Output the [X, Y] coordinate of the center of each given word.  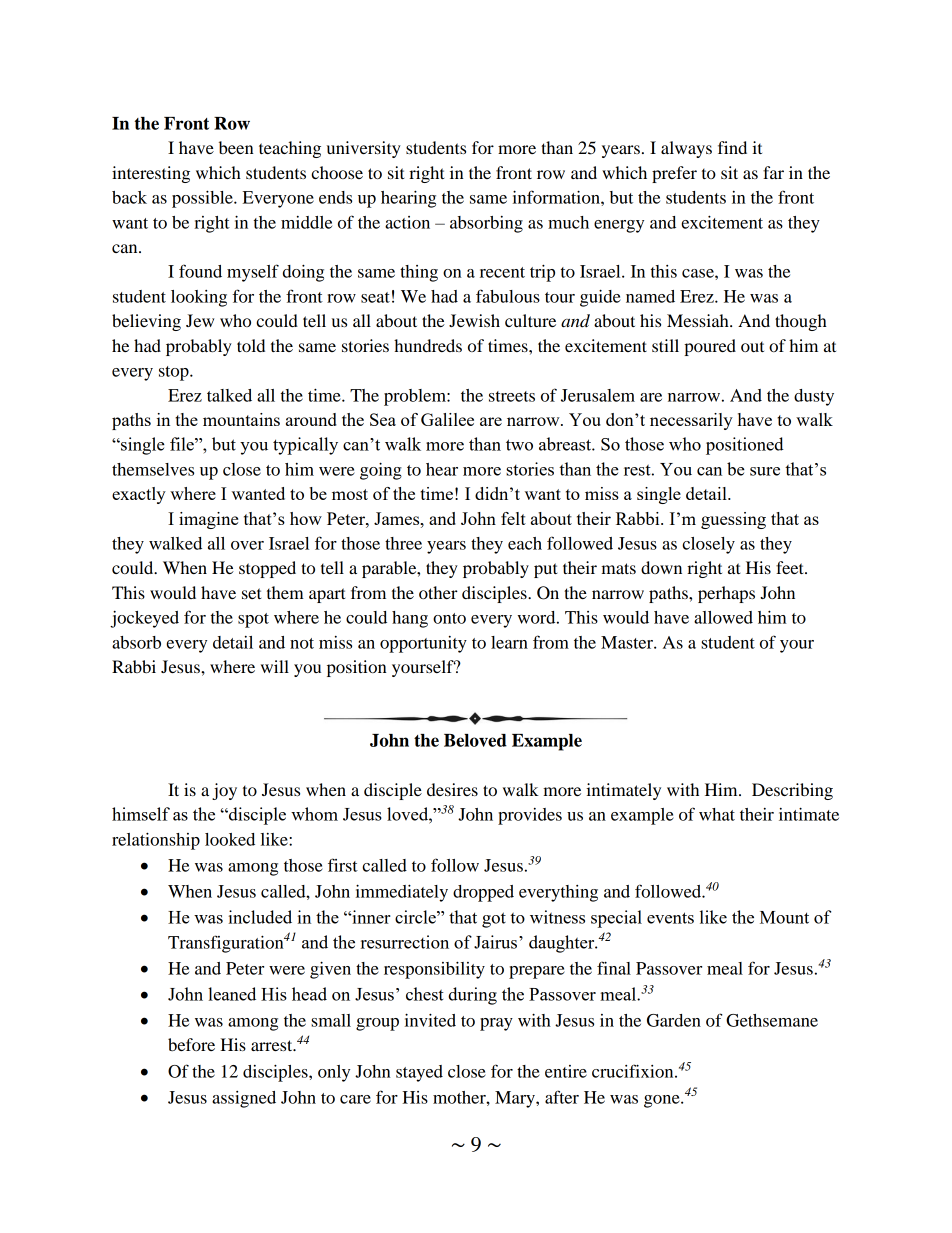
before [191, 1044]
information [557, 197]
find [732, 147]
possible [203, 199]
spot [253, 620]
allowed [723, 617]
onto [449, 618]
